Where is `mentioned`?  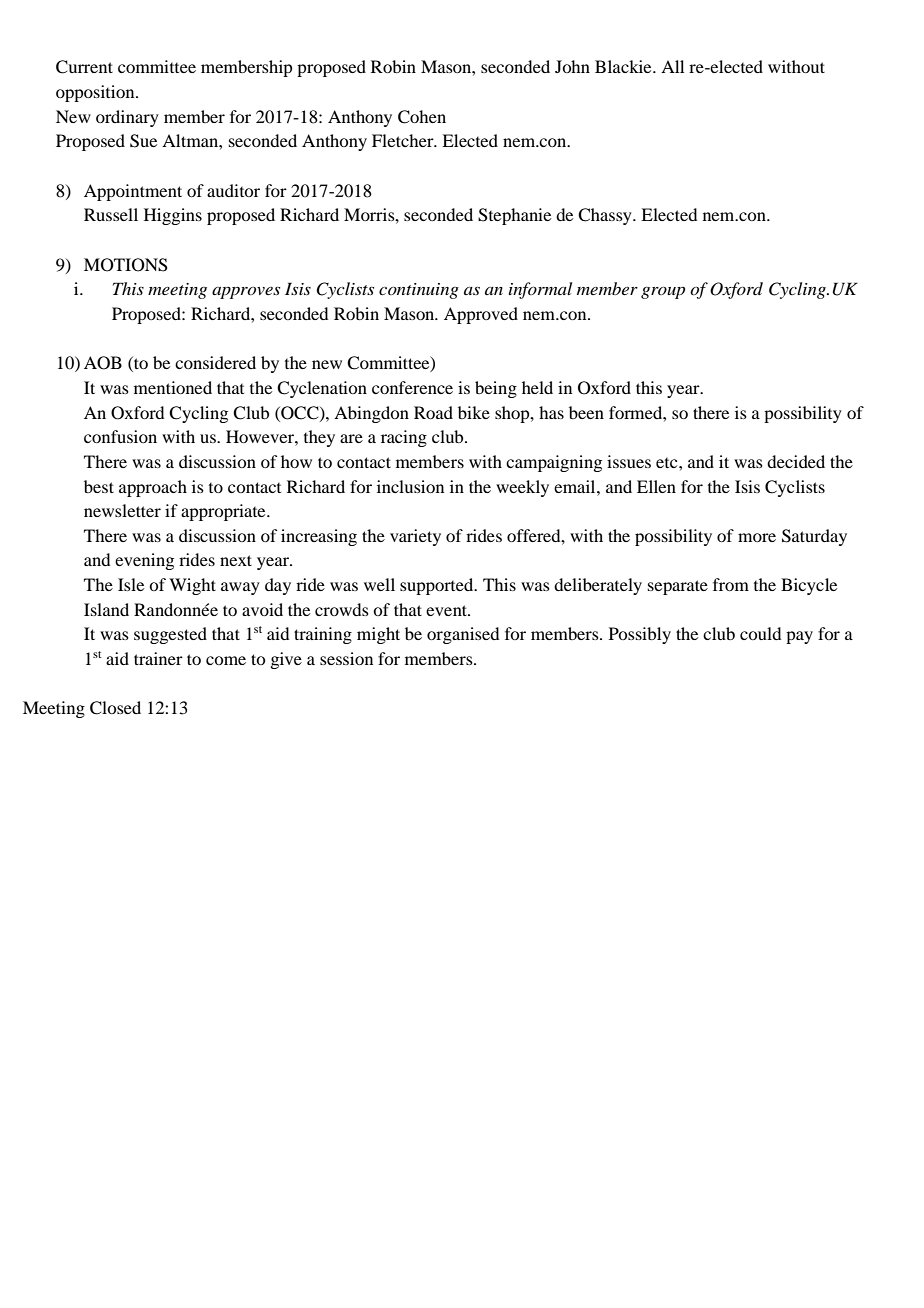
mentioned is located at coordinates (173, 387).
